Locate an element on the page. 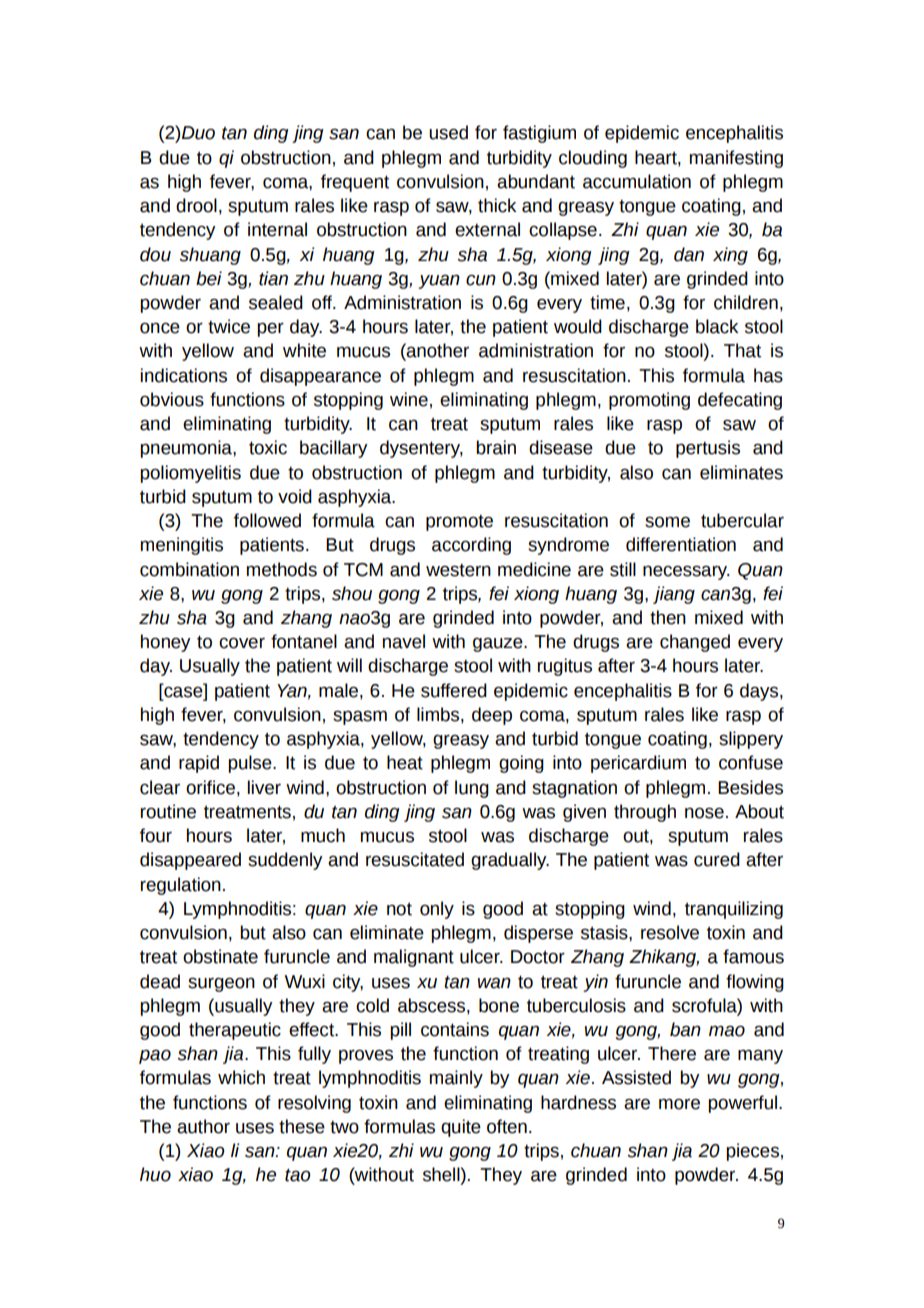 This image has height=1308, width=924. promote is located at coordinates (459, 523).
